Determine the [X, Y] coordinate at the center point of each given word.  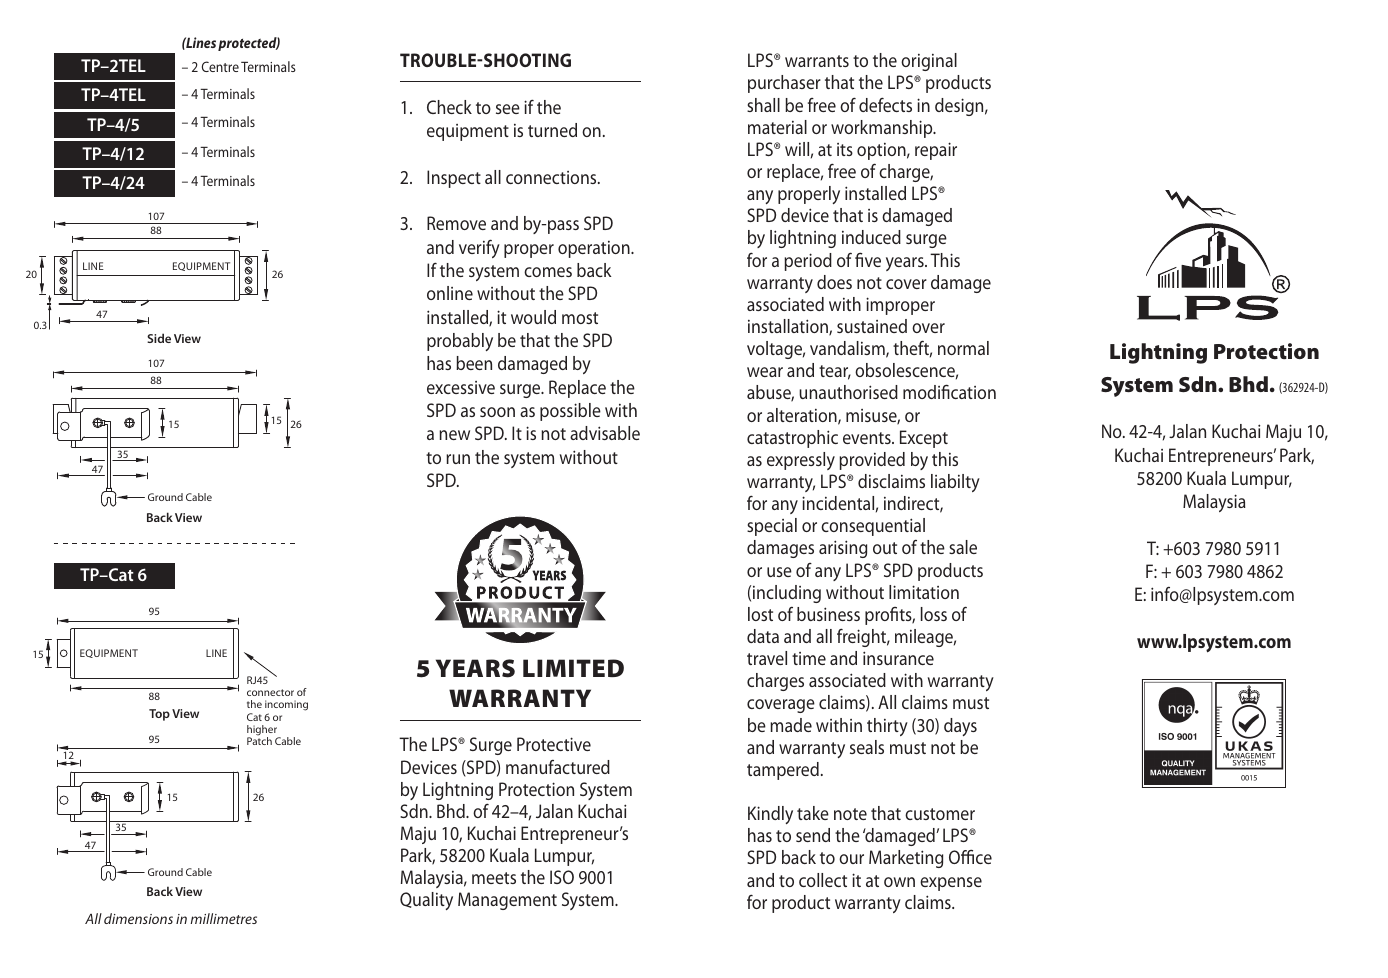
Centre [220, 66]
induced [871, 237]
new [454, 435]
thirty [887, 727]
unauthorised [848, 392]
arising [843, 549]
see [508, 109]
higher [263, 731]
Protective [554, 744]
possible [570, 412]
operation [595, 249]
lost [760, 614]
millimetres [223, 918]
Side [159, 338]
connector [270, 692]
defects [885, 104]
